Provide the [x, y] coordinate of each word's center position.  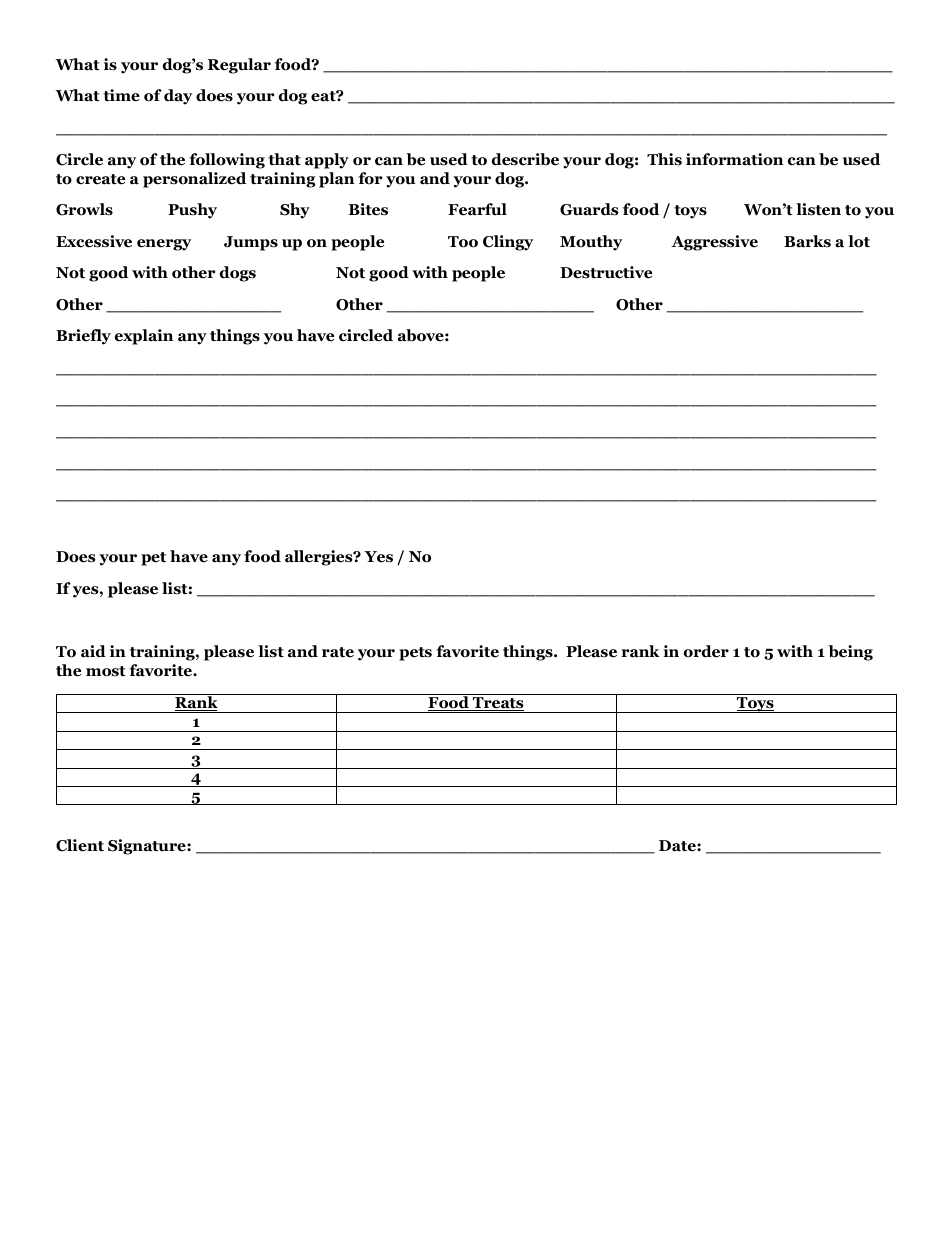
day [178, 97]
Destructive [606, 272]
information [734, 159]
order [706, 651]
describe [525, 159]
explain [144, 337]
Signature [148, 847]
